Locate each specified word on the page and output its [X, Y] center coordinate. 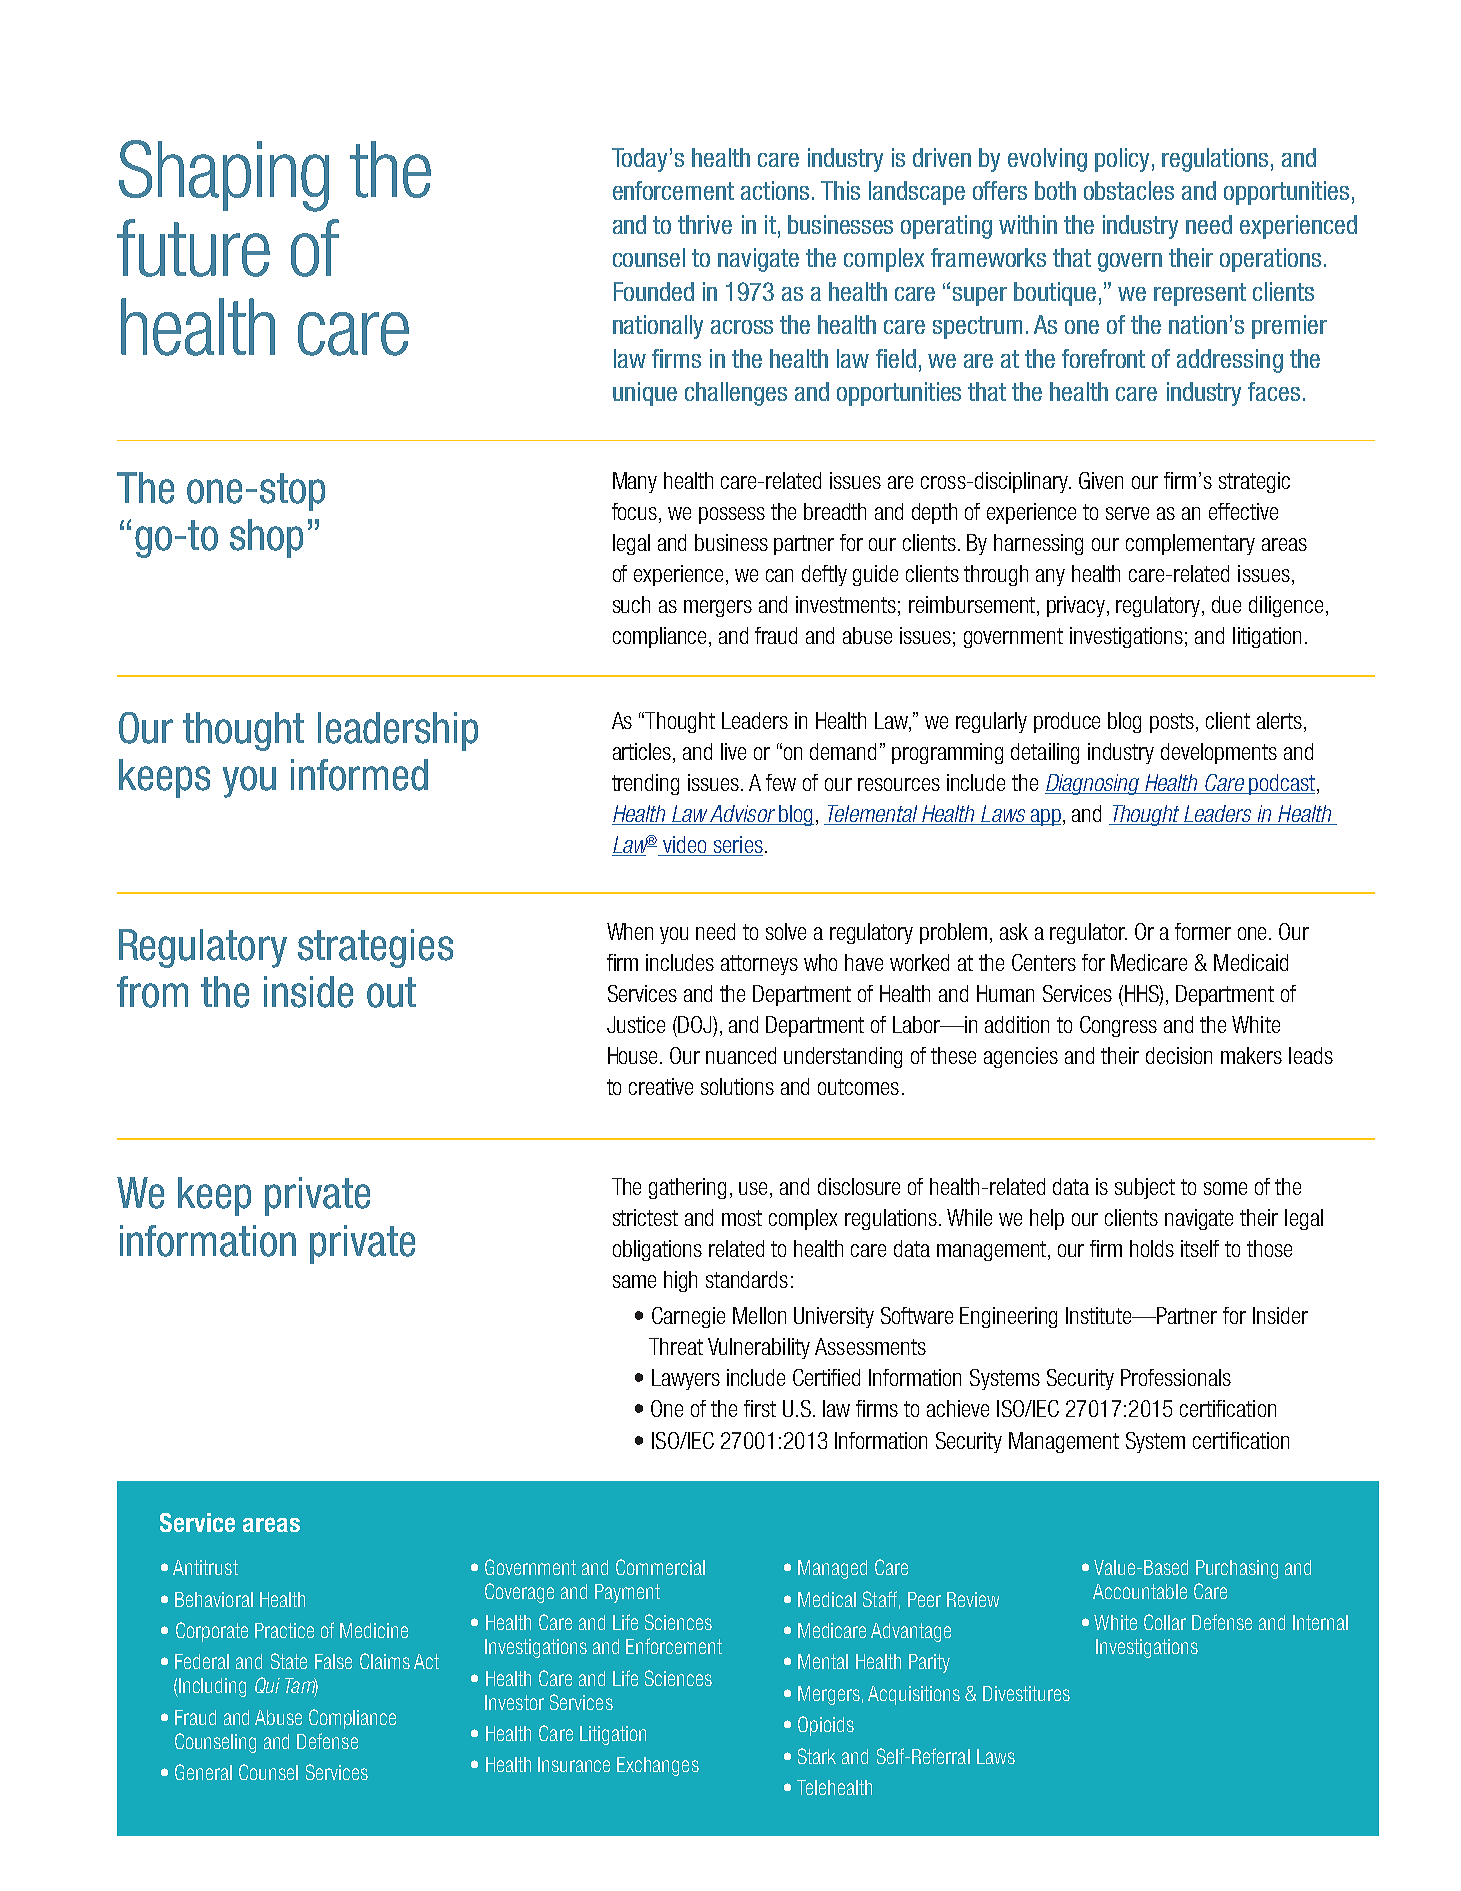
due [1226, 604]
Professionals [1176, 1377]
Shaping [224, 176]
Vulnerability [759, 1348]
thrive [705, 224]
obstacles [1129, 190]
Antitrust [205, 1567]
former [1203, 931]
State [289, 1661]
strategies [375, 948]
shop [266, 538]
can [779, 575]
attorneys [759, 965]
